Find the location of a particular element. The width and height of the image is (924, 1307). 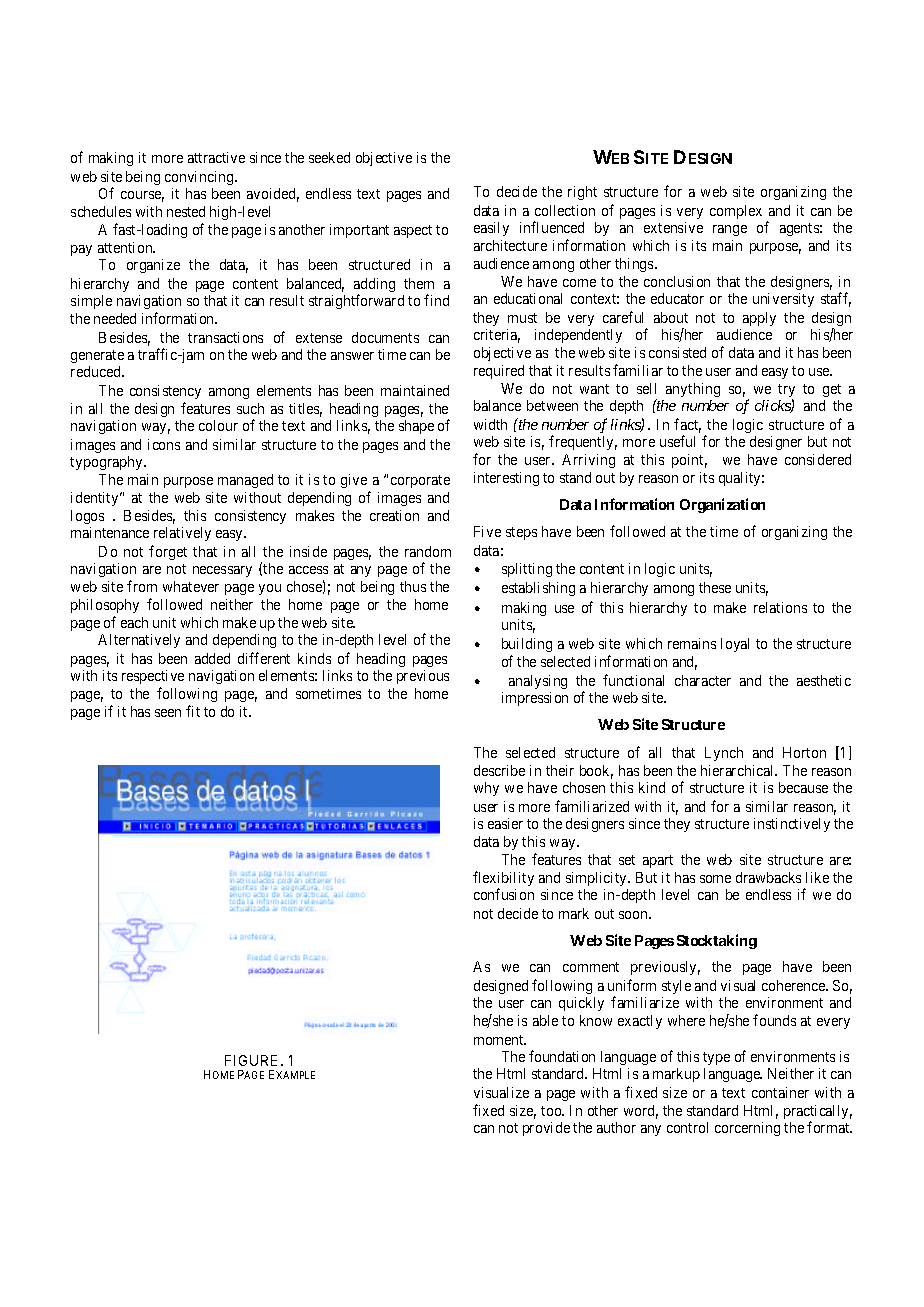

easily is located at coordinates (491, 229).
